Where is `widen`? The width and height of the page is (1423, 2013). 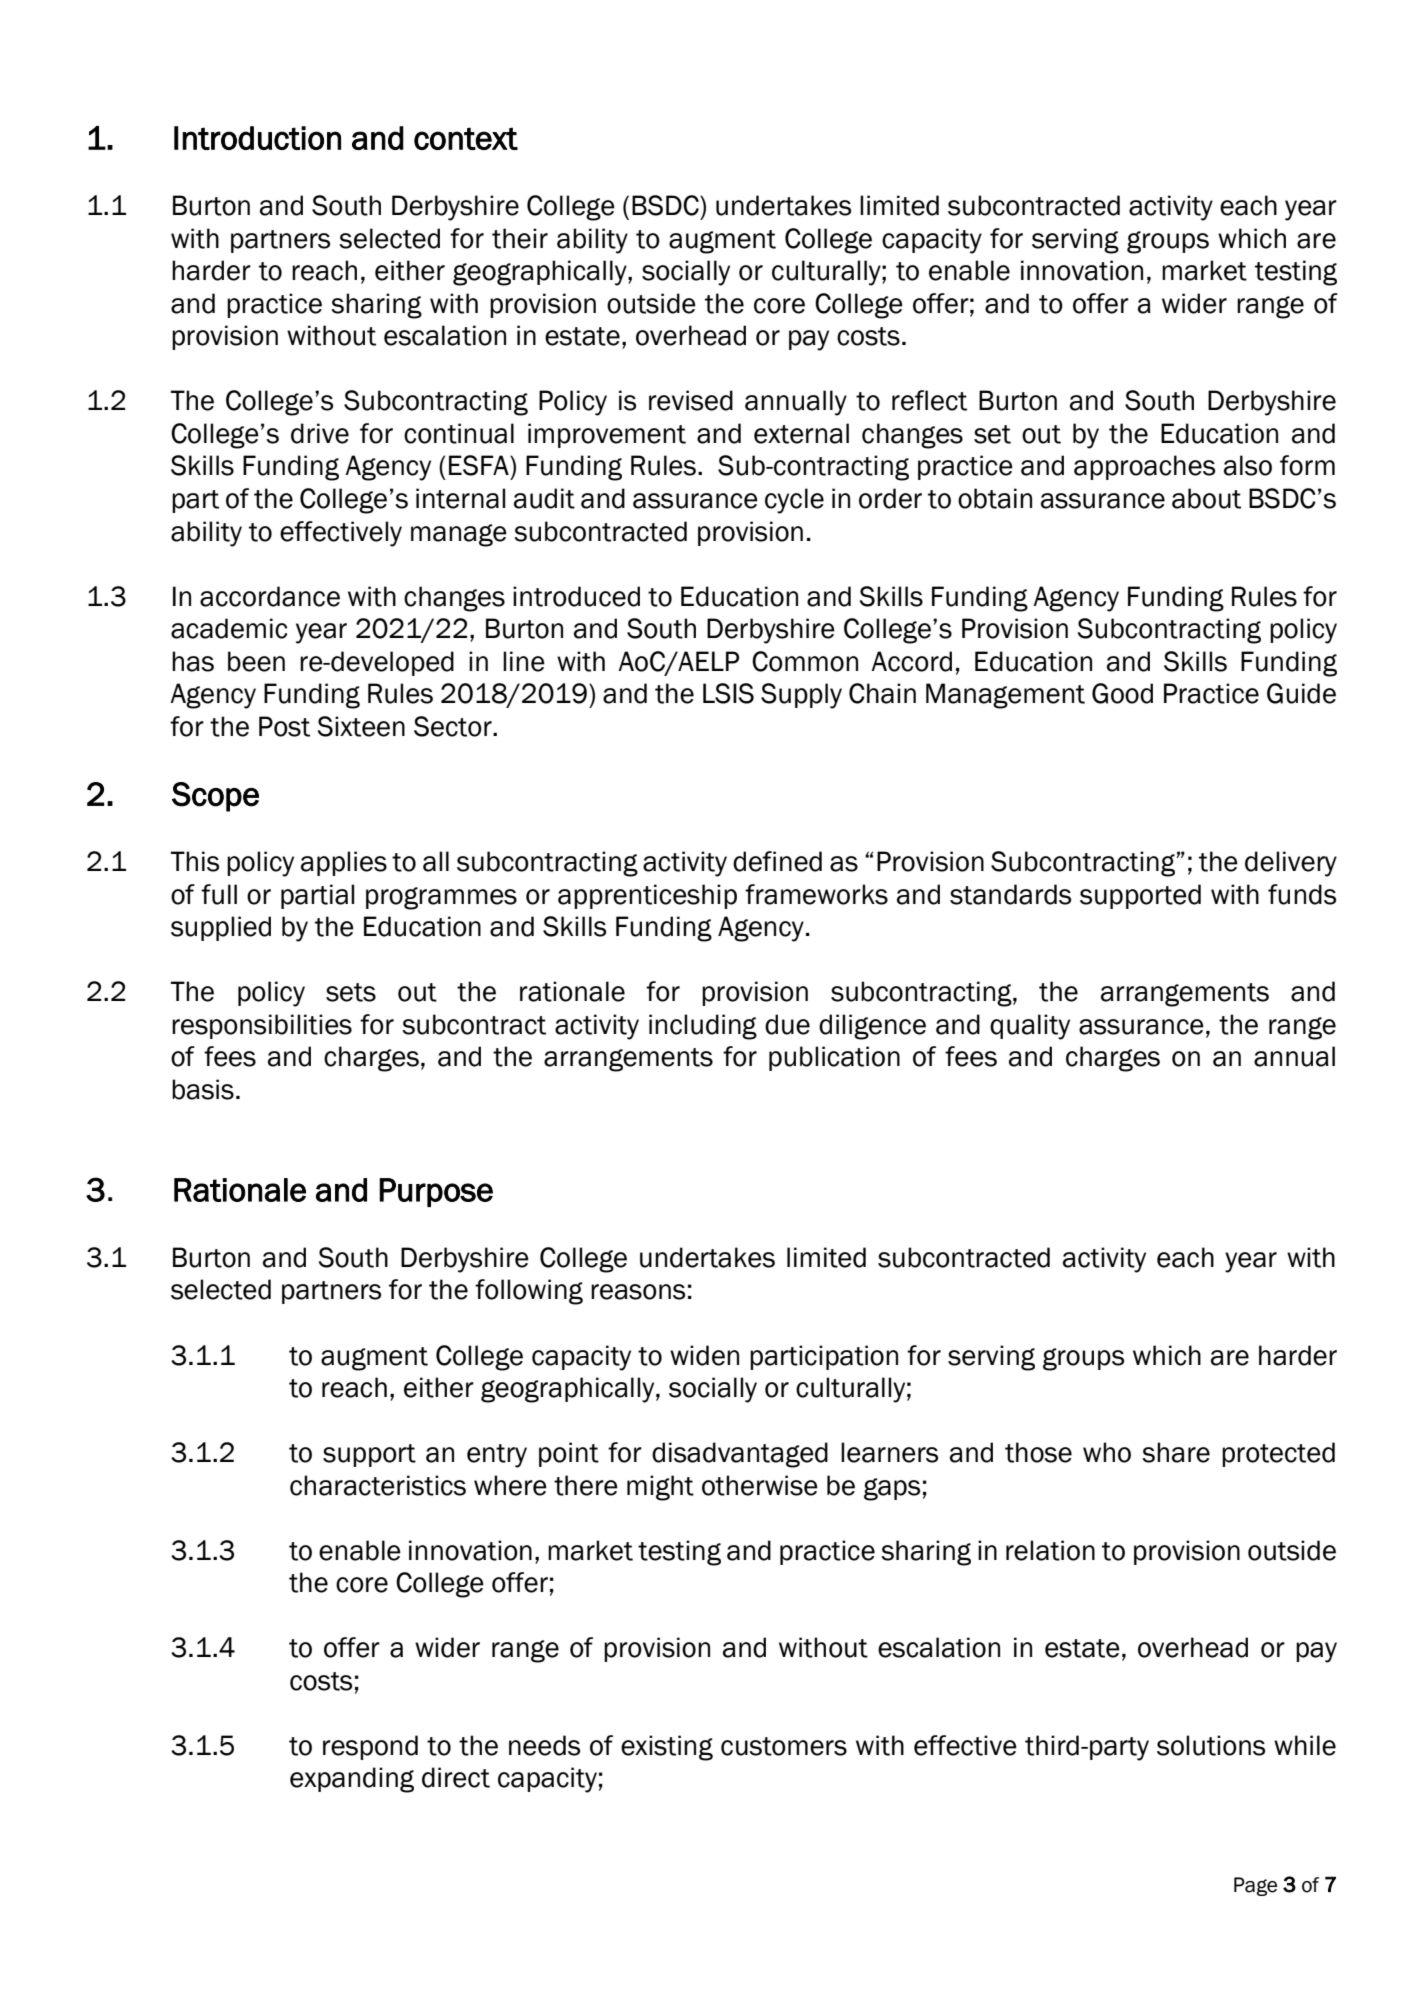
widen is located at coordinates (704, 1355).
